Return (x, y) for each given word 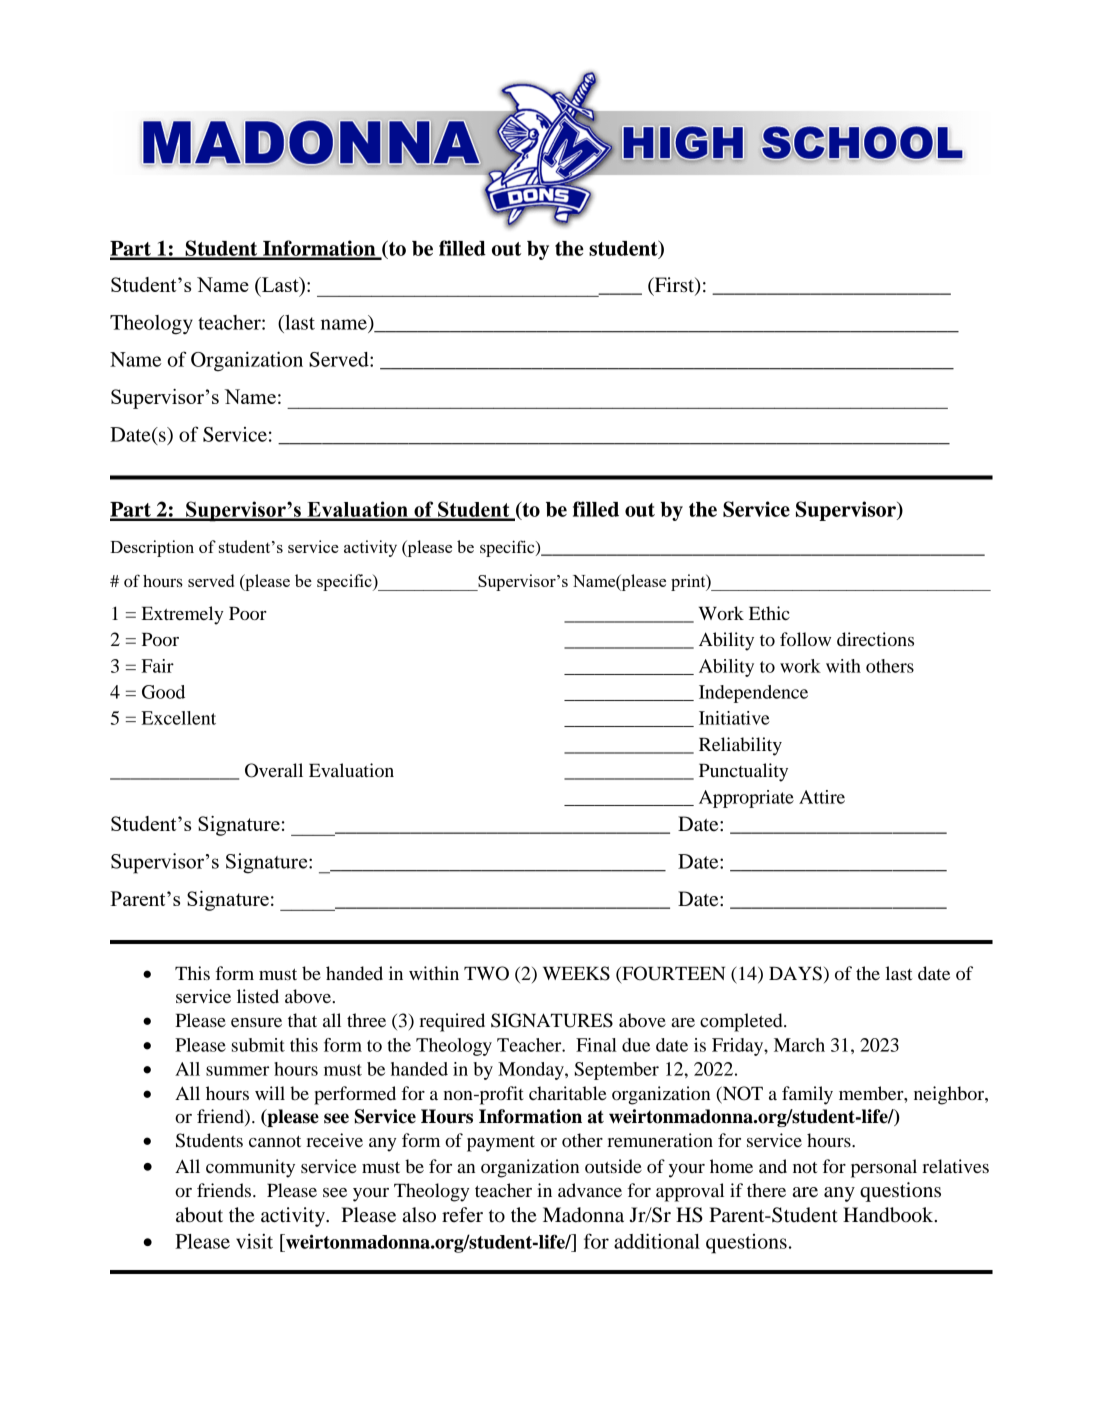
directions (875, 639)
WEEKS (576, 973)
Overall (274, 770)
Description (152, 548)
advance (590, 1190)
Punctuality (743, 772)
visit (254, 1241)
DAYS (795, 973)
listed (258, 996)
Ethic (769, 613)
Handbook (889, 1215)
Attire (822, 797)
